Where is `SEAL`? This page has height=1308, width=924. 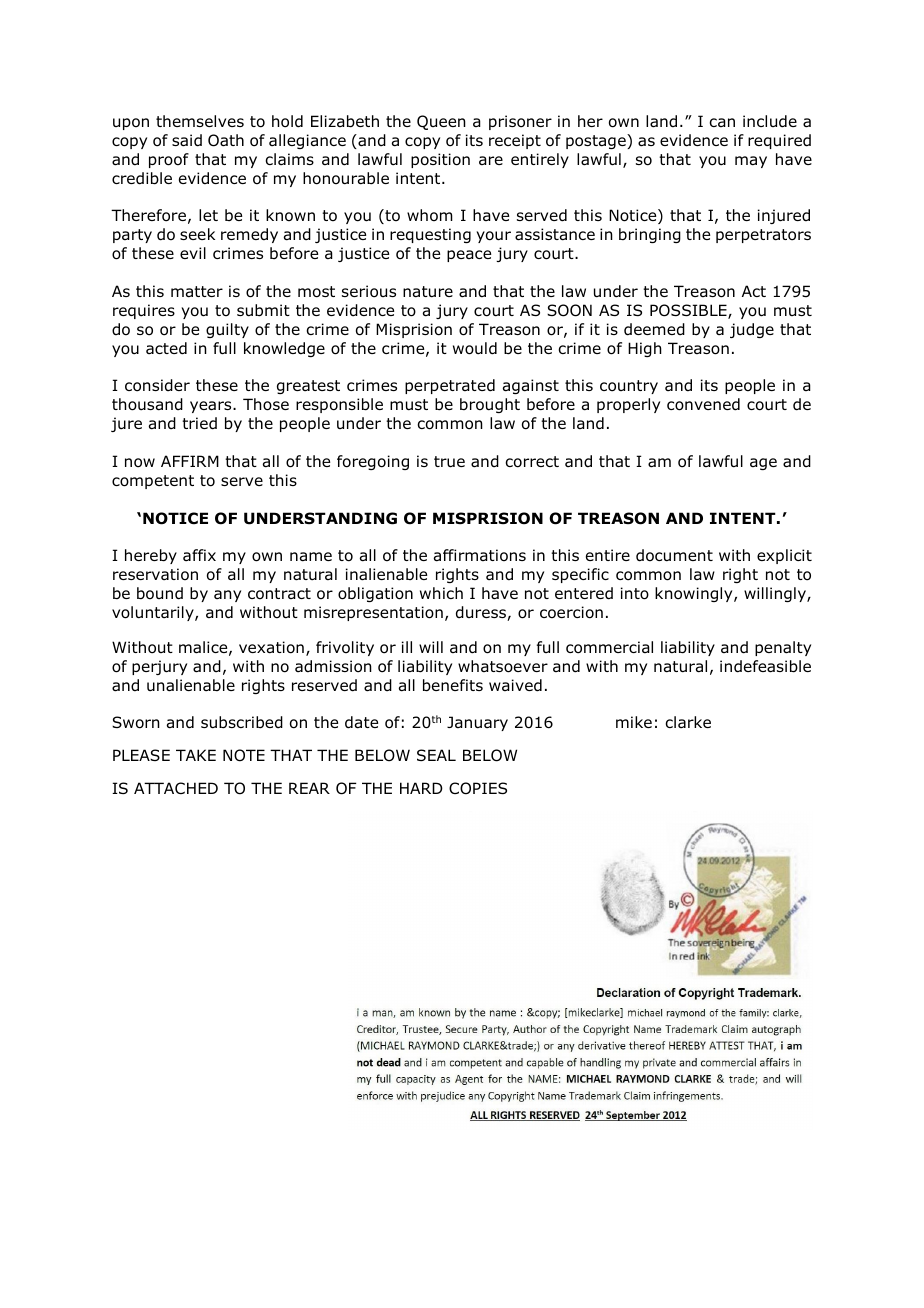 SEAL is located at coordinates (436, 755).
